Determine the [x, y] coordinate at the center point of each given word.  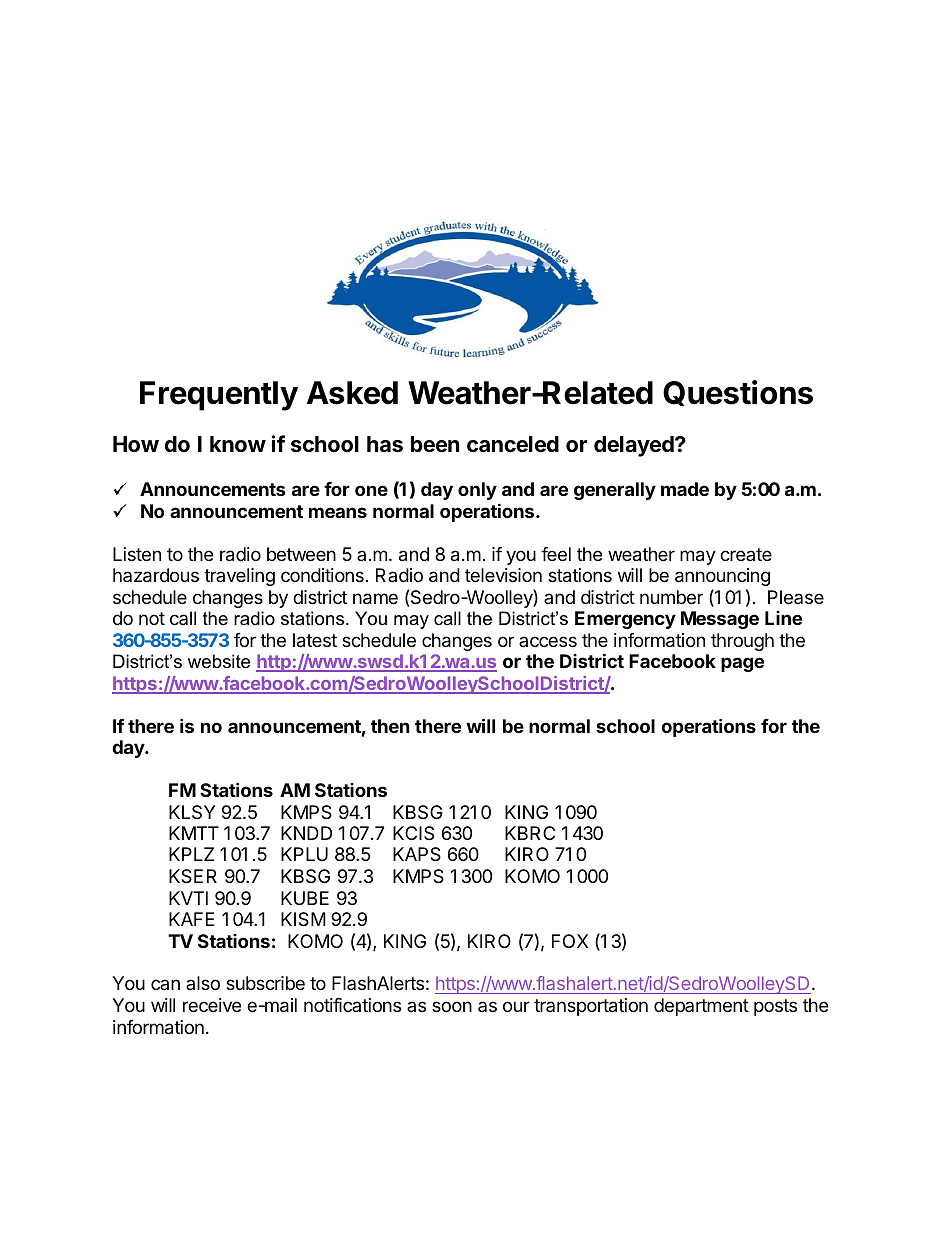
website [219, 661]
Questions [738, 393]
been [435, 444]
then [390, 726]
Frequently [219, 396]
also [203, 983]
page [742, 664]
